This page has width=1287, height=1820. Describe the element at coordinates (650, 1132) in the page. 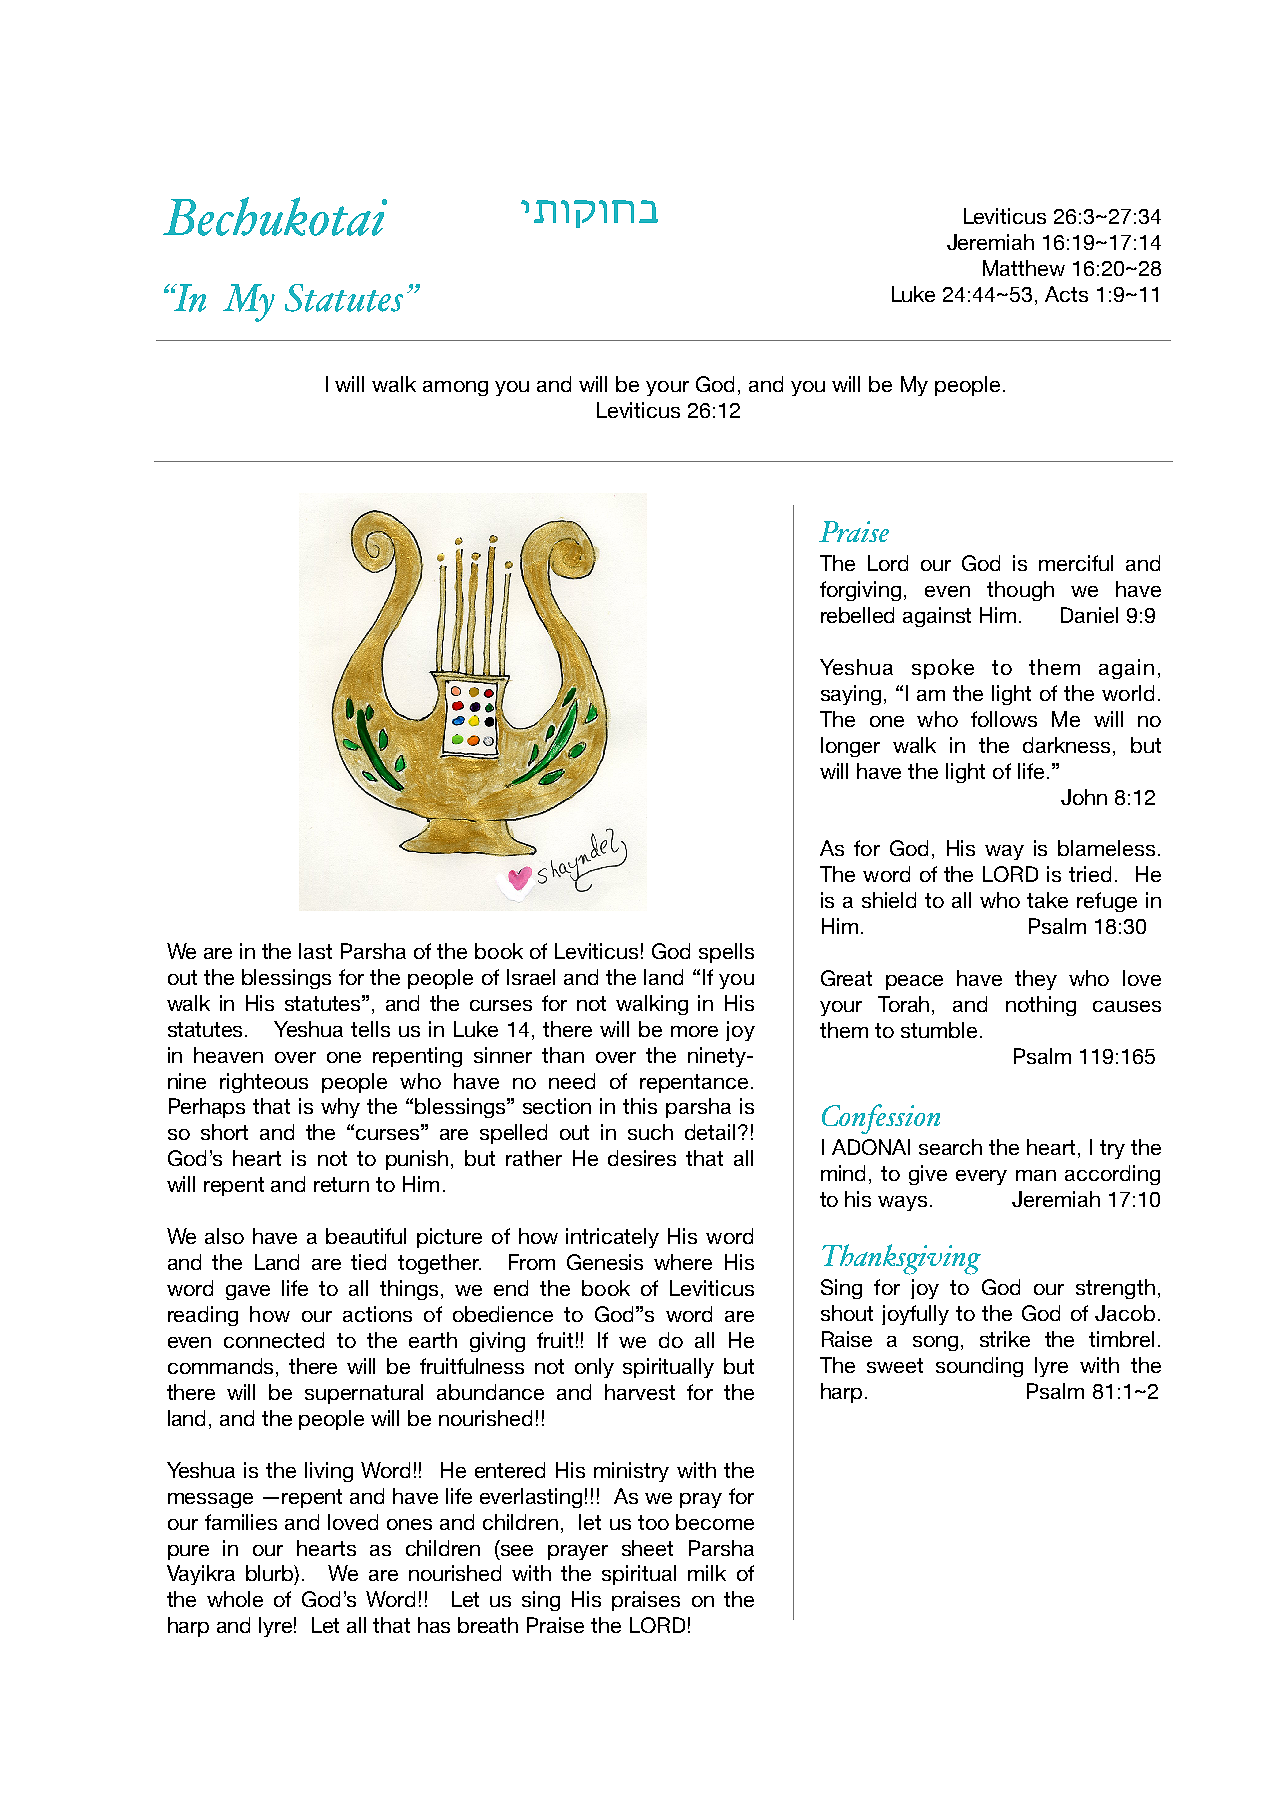

I see `such` at that location.
